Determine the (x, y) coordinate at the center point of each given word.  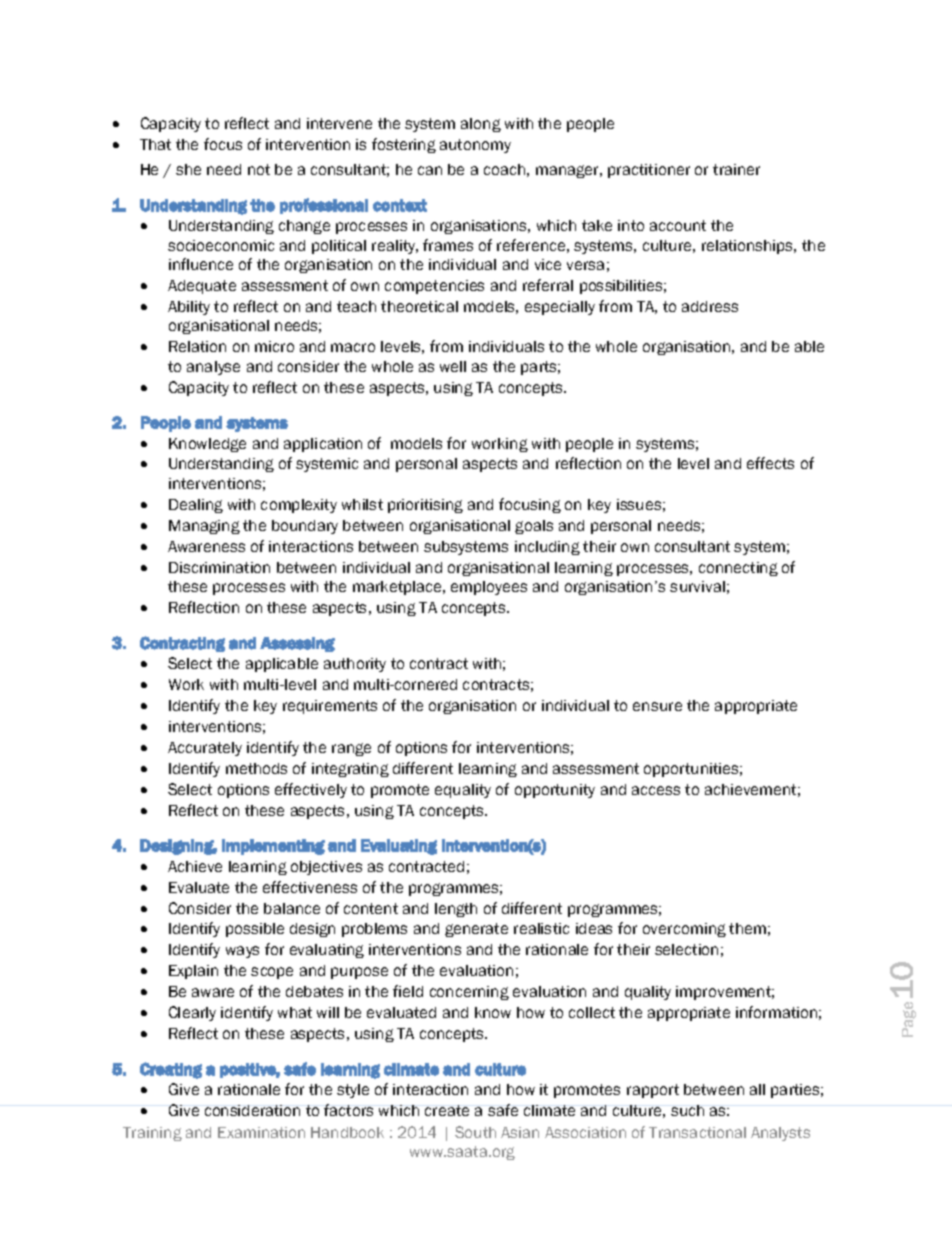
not (259, 169)
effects (770, 463)
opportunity (555, 791)
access (656, 790)
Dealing (196, 506)
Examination (261, 1132)
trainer (736, 169)
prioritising (425, 506)
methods (256, 768)
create (447, 1110)
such (687, 1110)
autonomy (475, 146)
